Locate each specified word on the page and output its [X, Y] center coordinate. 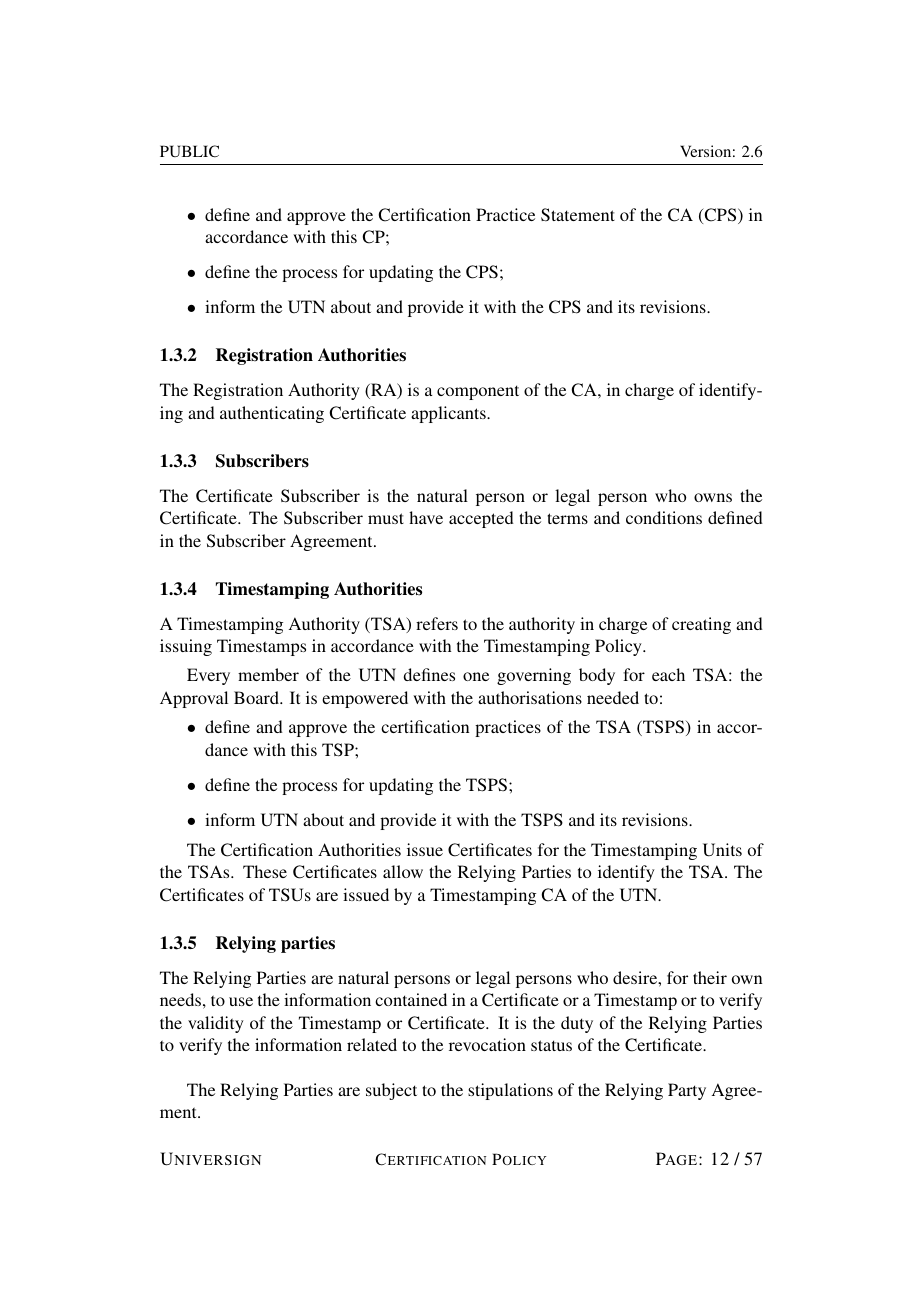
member [268, 674]
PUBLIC [189, 151]
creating [701, 625]
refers [437, 623]
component [478, 392]
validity [216, 1024]
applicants [449, 414]
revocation [487, 1044]
